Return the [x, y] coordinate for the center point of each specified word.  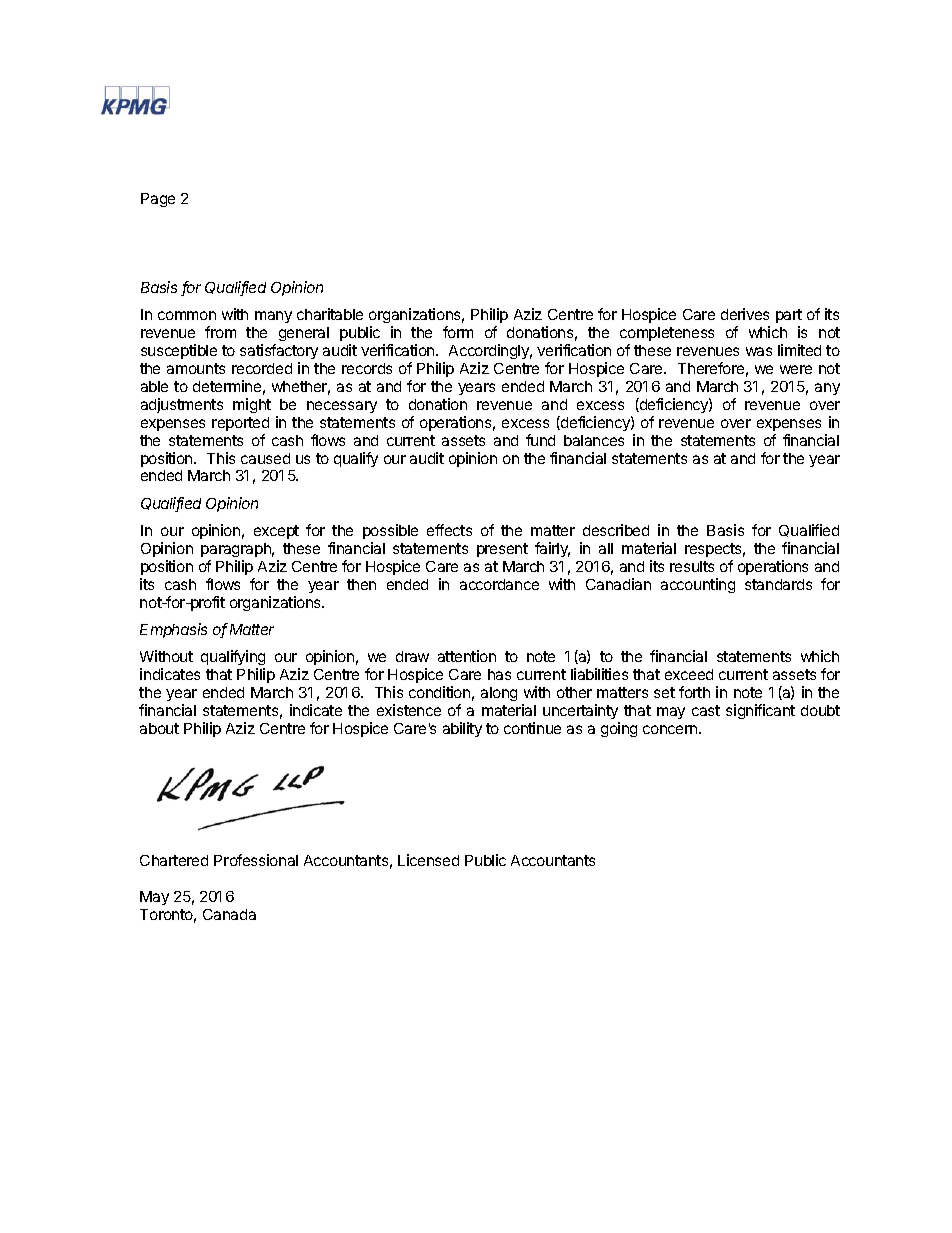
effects [449, 530]
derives [745, 314]
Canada [229, 914]
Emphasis [173, 630]
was [759, 351]
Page [158, 200]
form [458, 332]
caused [265, 458]
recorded [262, 368]
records [367, 368]
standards [778, 584]
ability [462, 729]
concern [671, 729]
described [616, 530]
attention [467, 656]
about [159, 728]
